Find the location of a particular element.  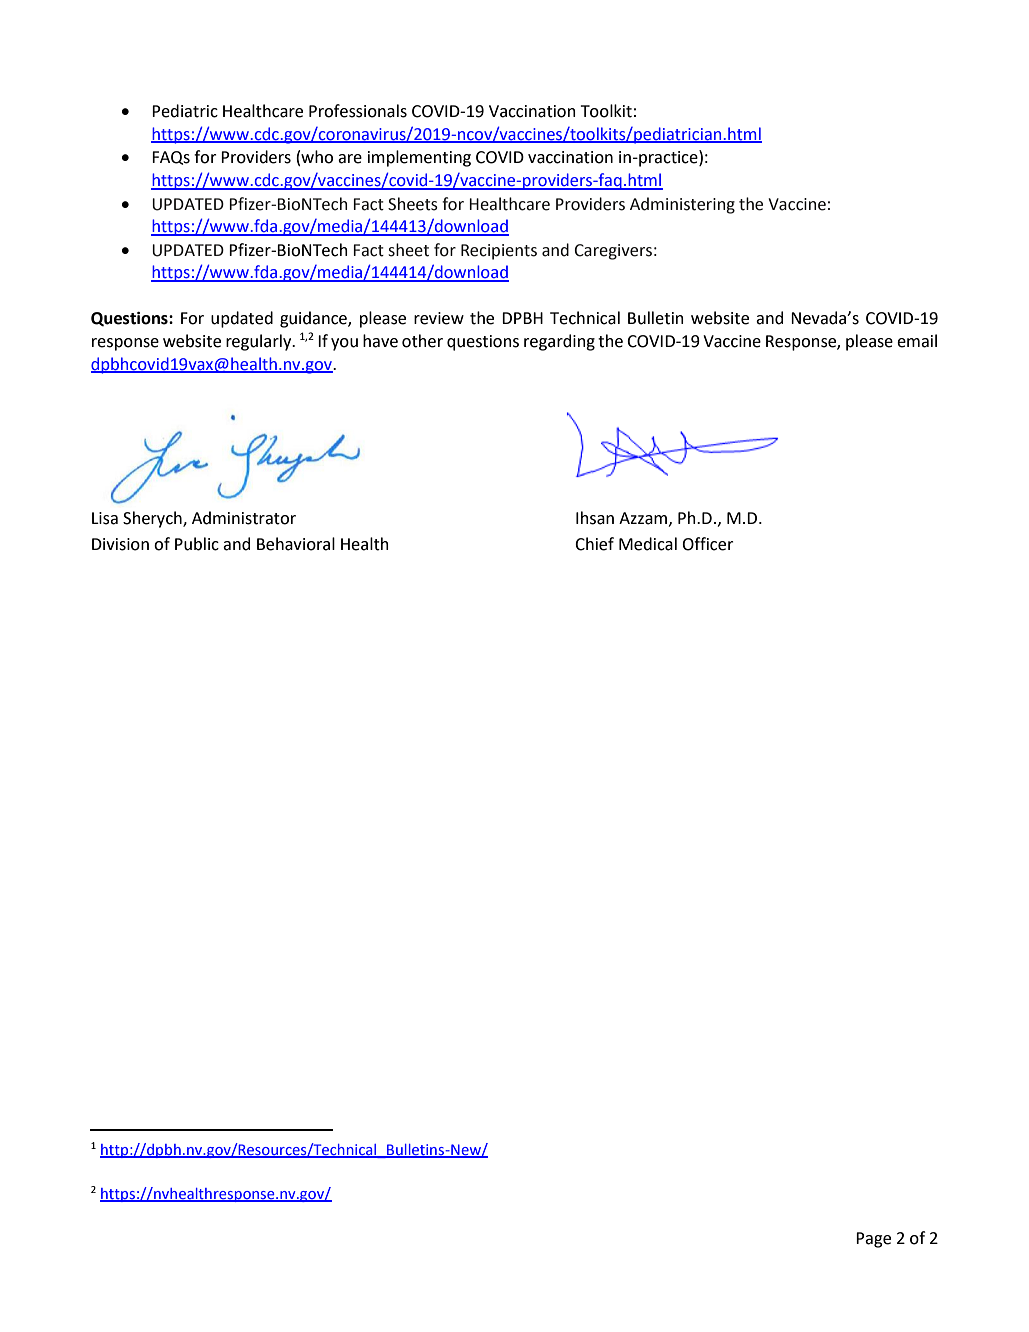

Officer is located at coordinates (708, 544).
